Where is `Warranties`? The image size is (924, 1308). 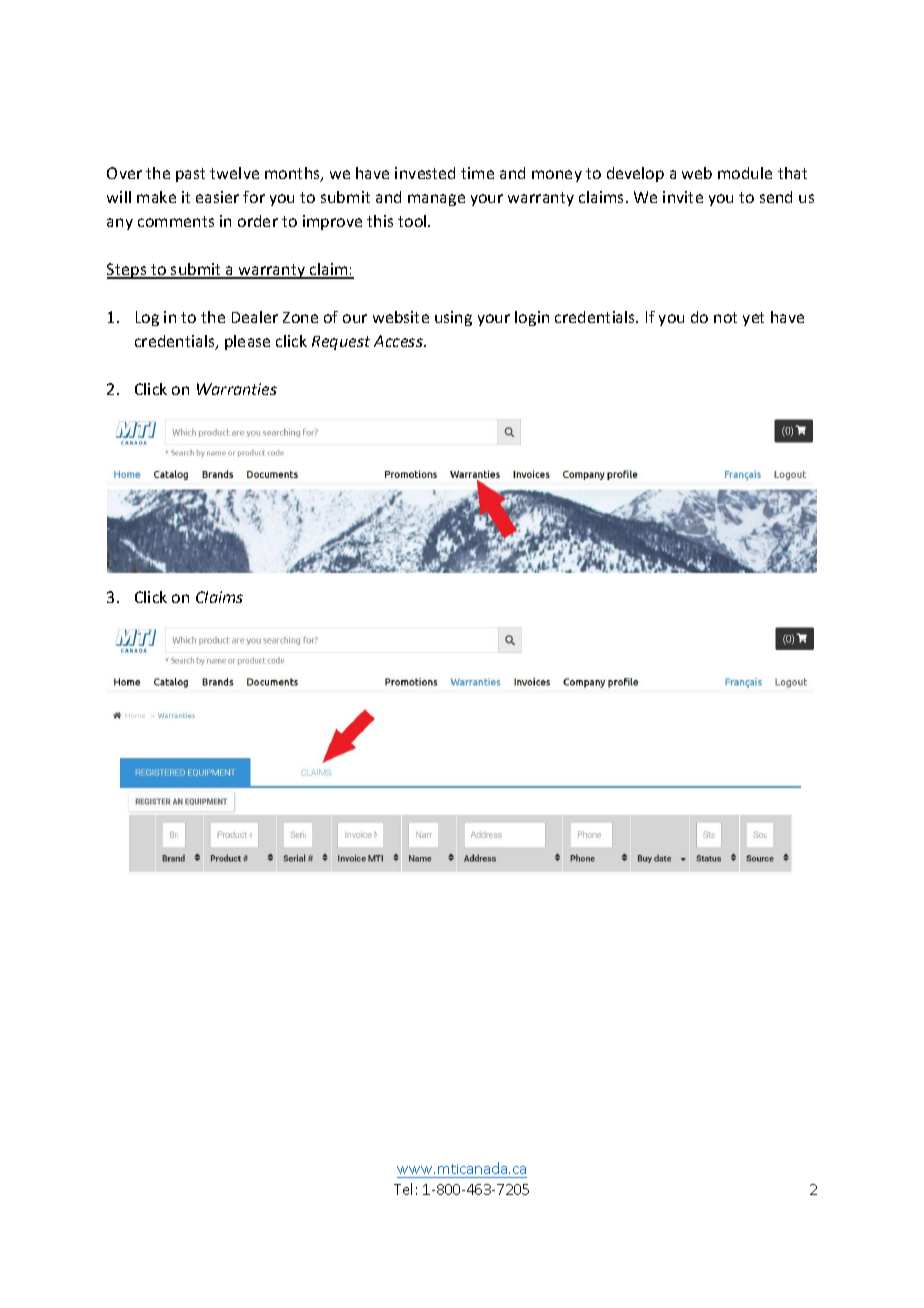 Warranties is located at coordinates (237, 389).
